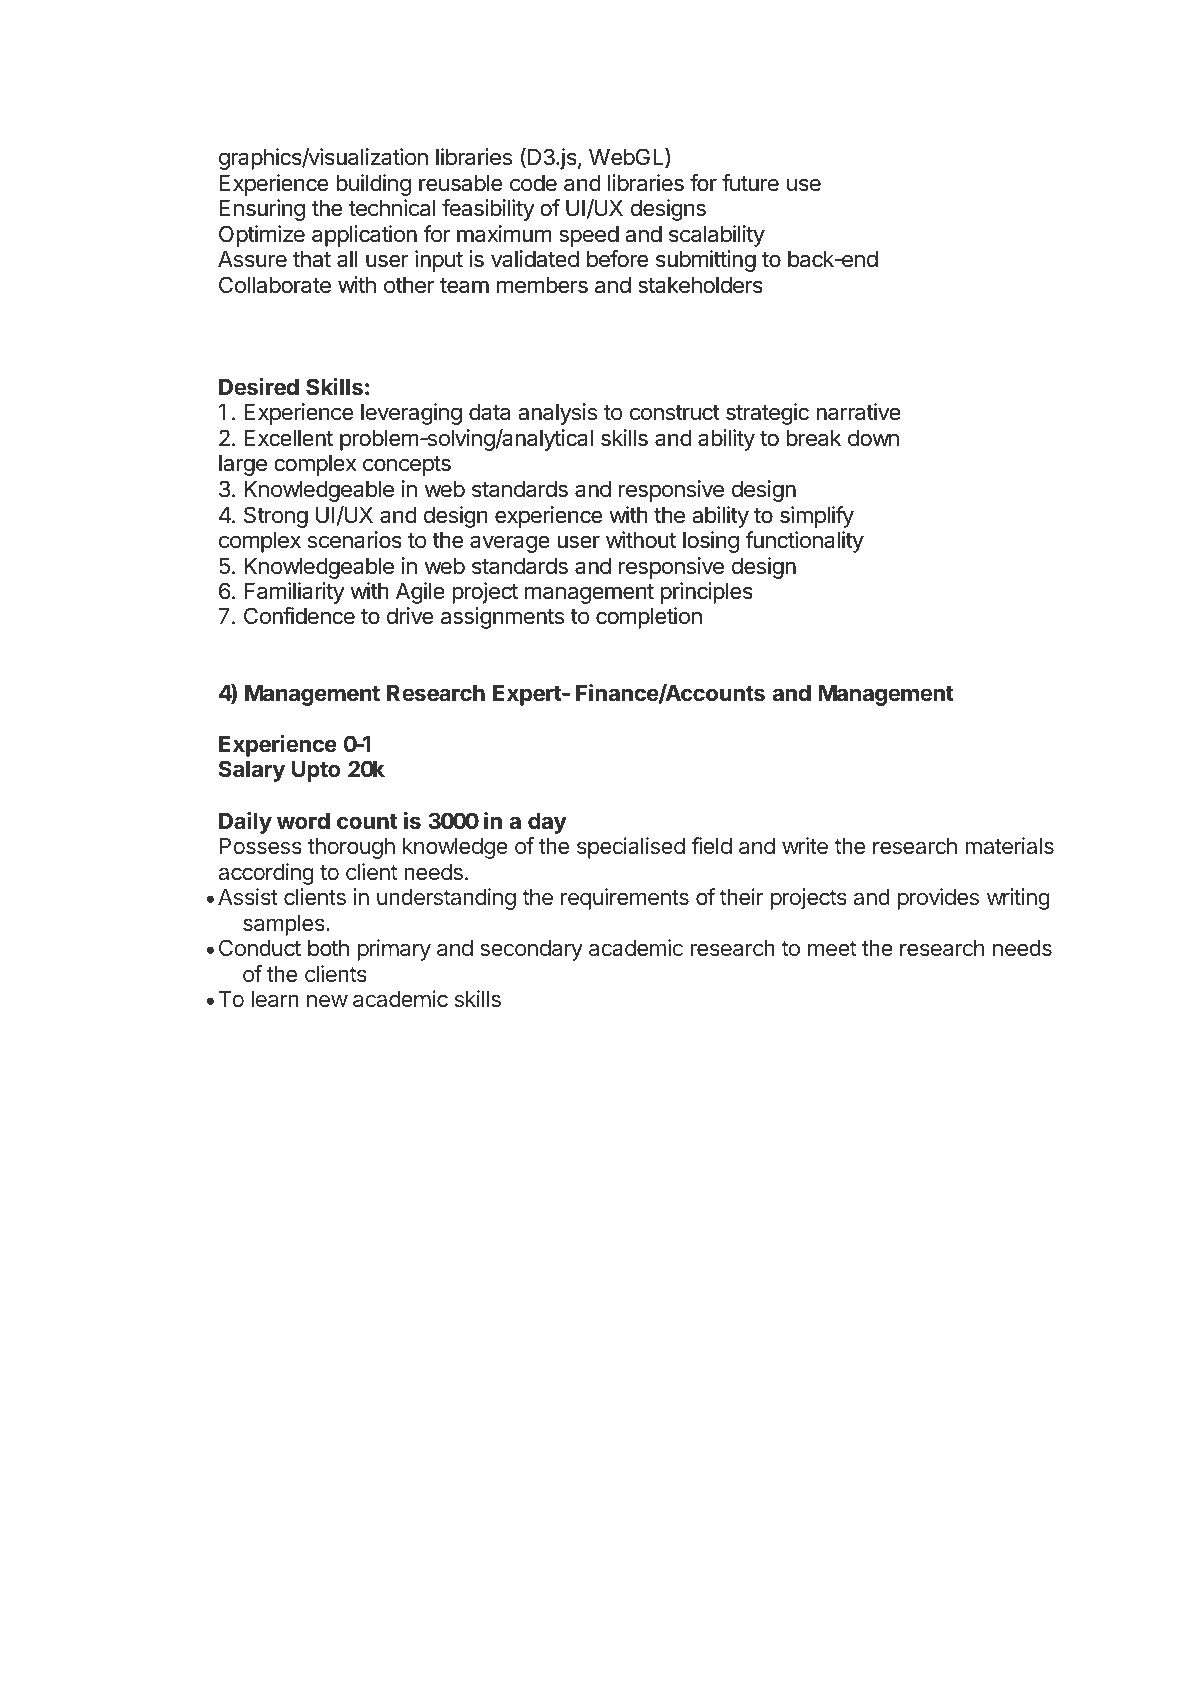 The width and height of the screenshot is (1201, 1698). Describe the element at coordinates (392, 208) in the screenshot. I see `technical` at that location.
